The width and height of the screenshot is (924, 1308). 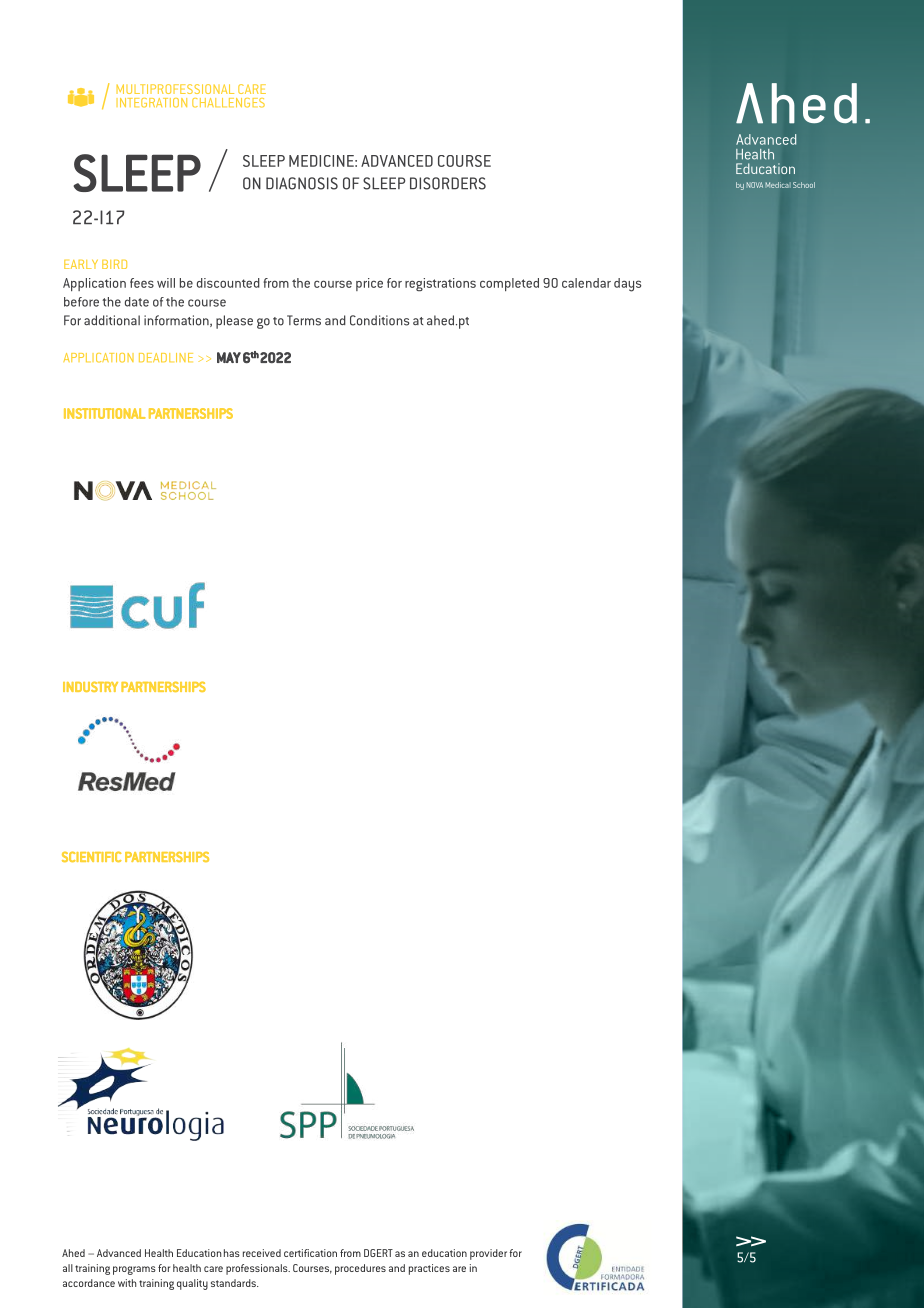 I want to click on programs, so click(x=134, y=1270).
